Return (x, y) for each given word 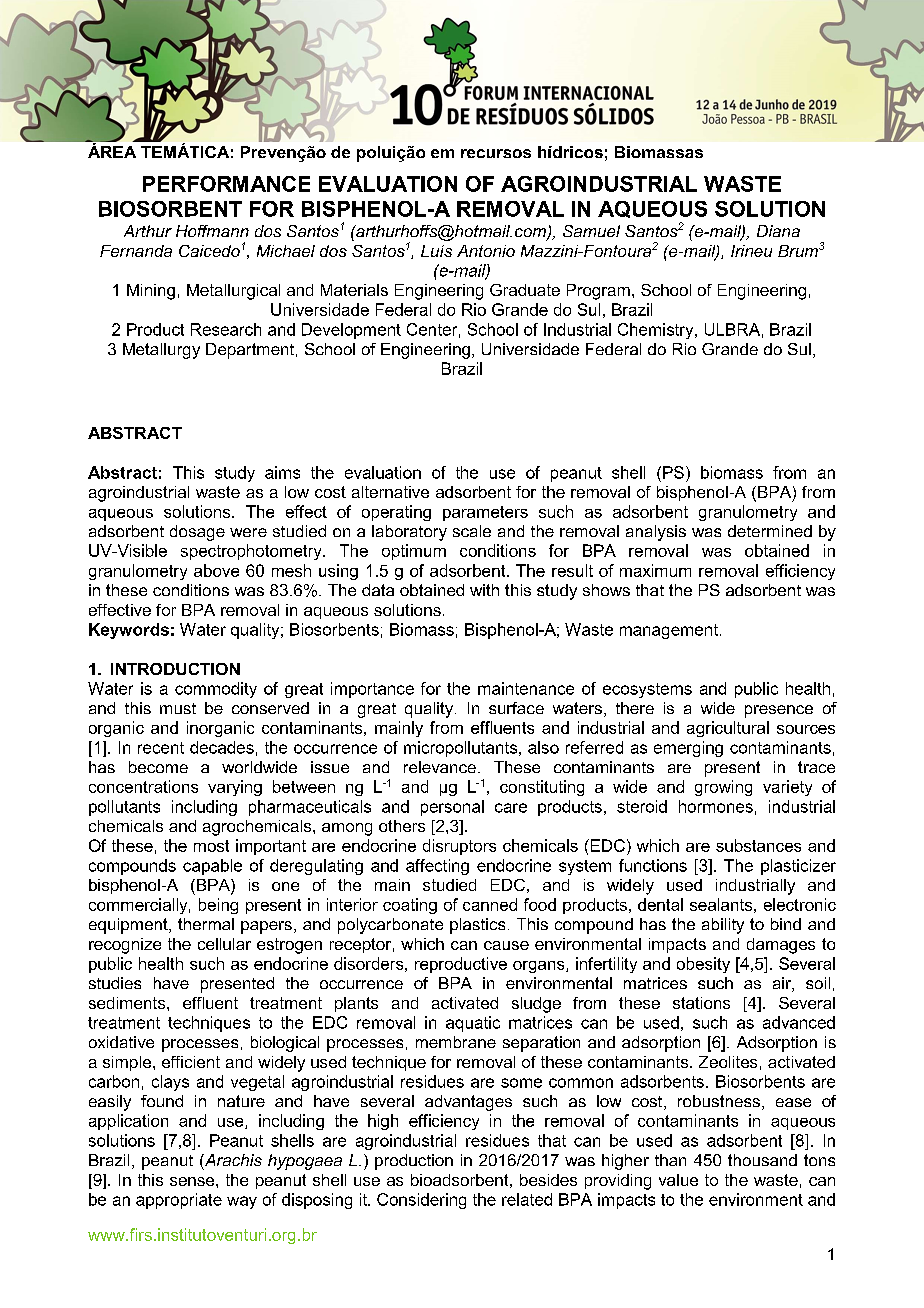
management (669, 631)
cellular (224, 944)
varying (235, 788)
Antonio (486, 251)
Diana (778, 231)
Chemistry (657, 331)
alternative (390, 492)
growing (723, 788)
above (216, 570)
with (484, 590)
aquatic (473, 1024)
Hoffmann (212, 231)
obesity (703, 965)
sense (193, 1181)
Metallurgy (161, 351)
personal (452, 808)
